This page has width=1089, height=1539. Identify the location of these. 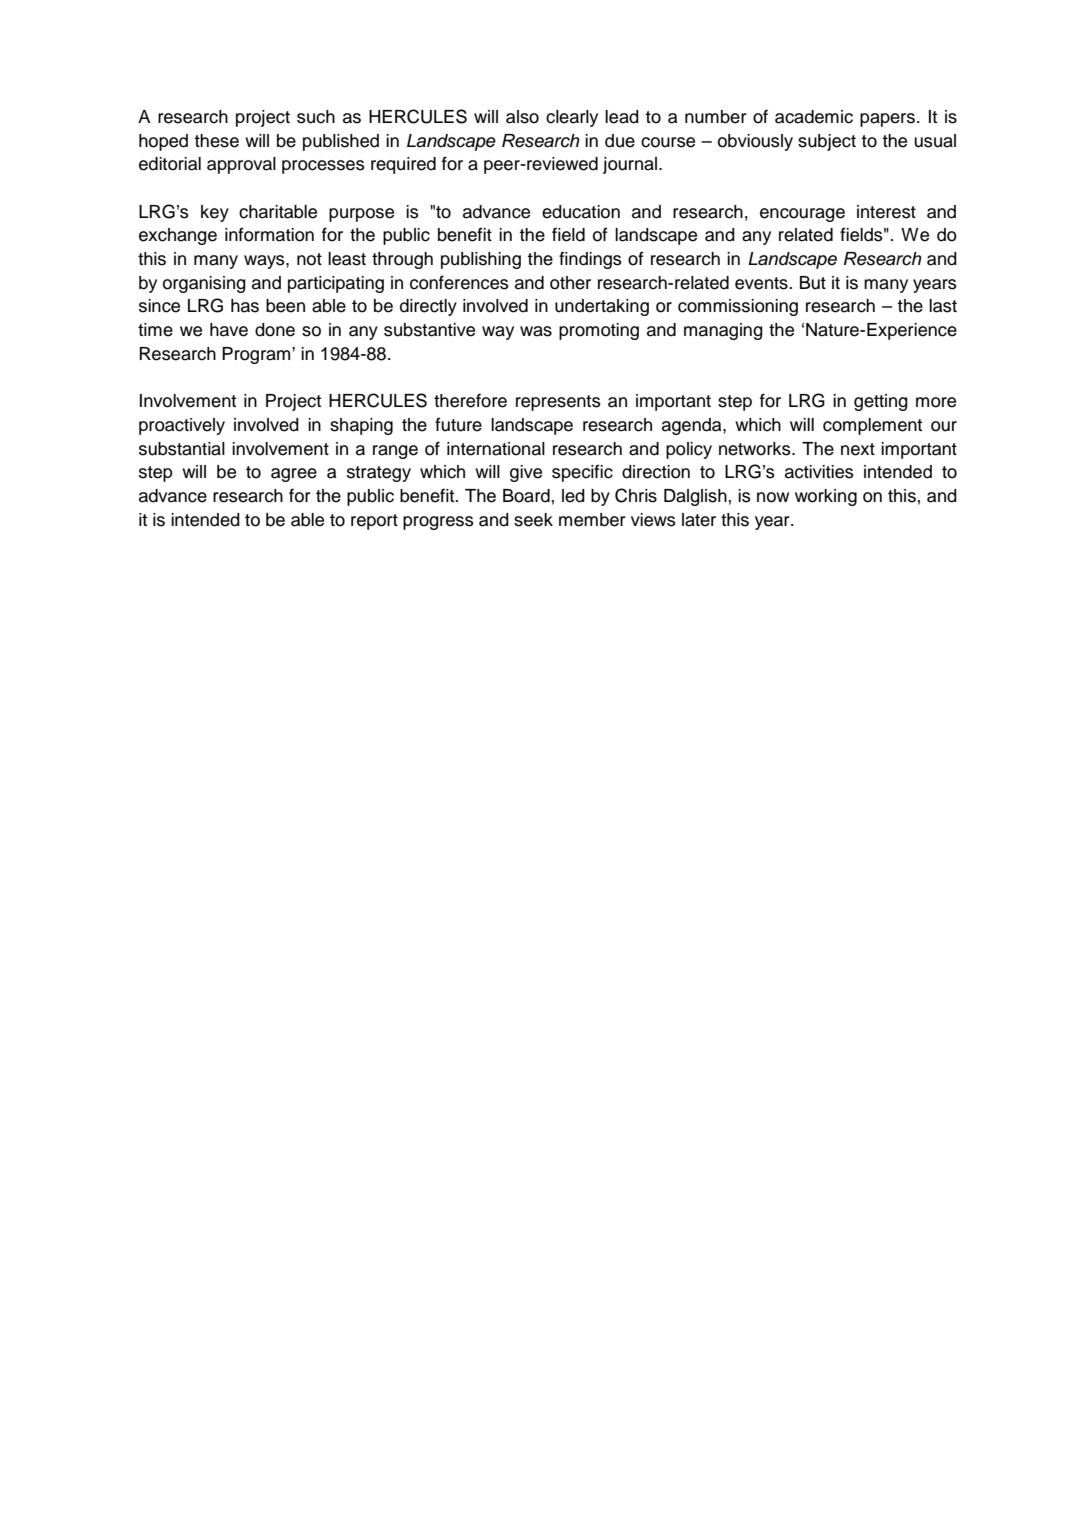
(216, 141).
